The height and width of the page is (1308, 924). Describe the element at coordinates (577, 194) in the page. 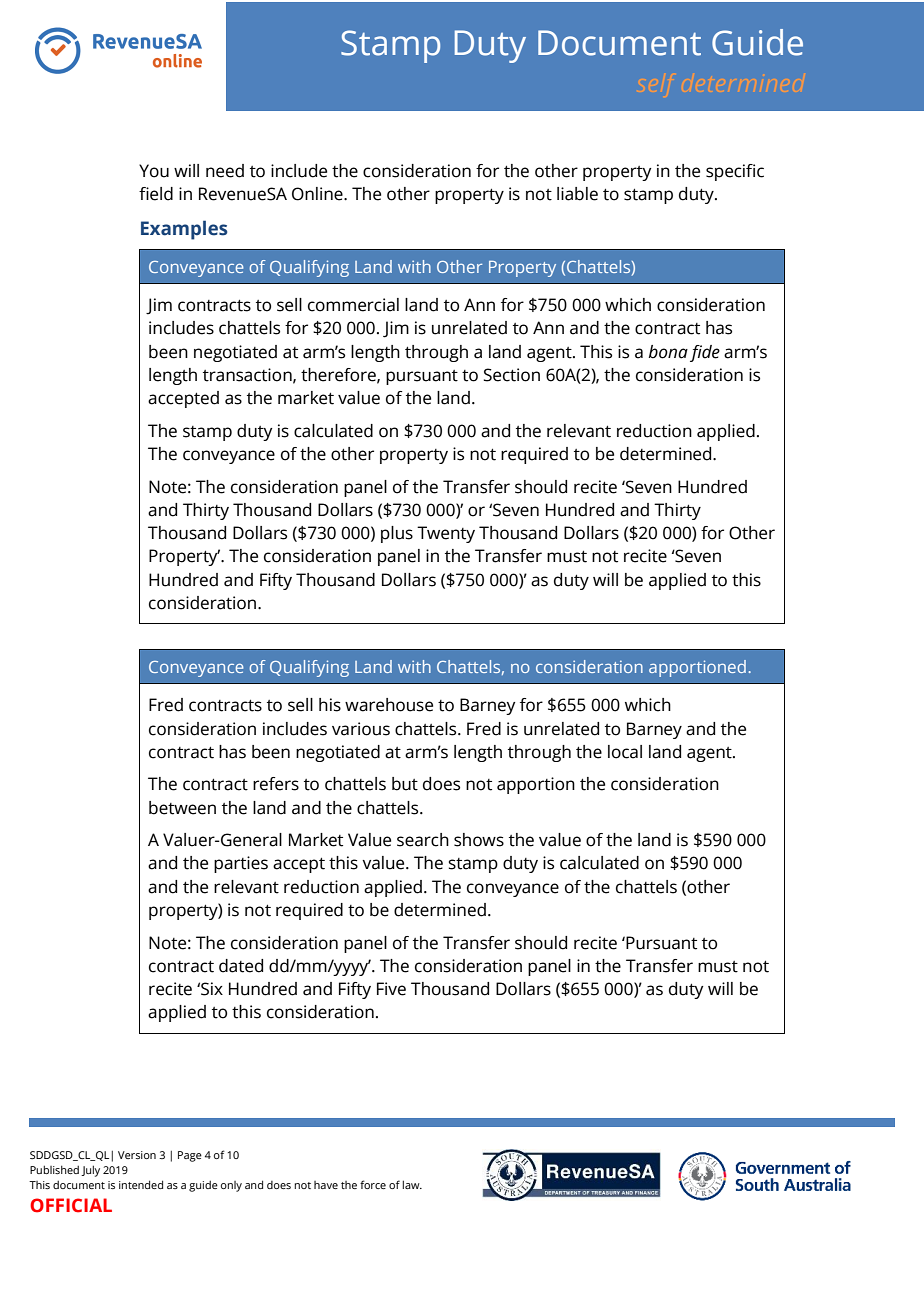

I see `liable` at that location.
